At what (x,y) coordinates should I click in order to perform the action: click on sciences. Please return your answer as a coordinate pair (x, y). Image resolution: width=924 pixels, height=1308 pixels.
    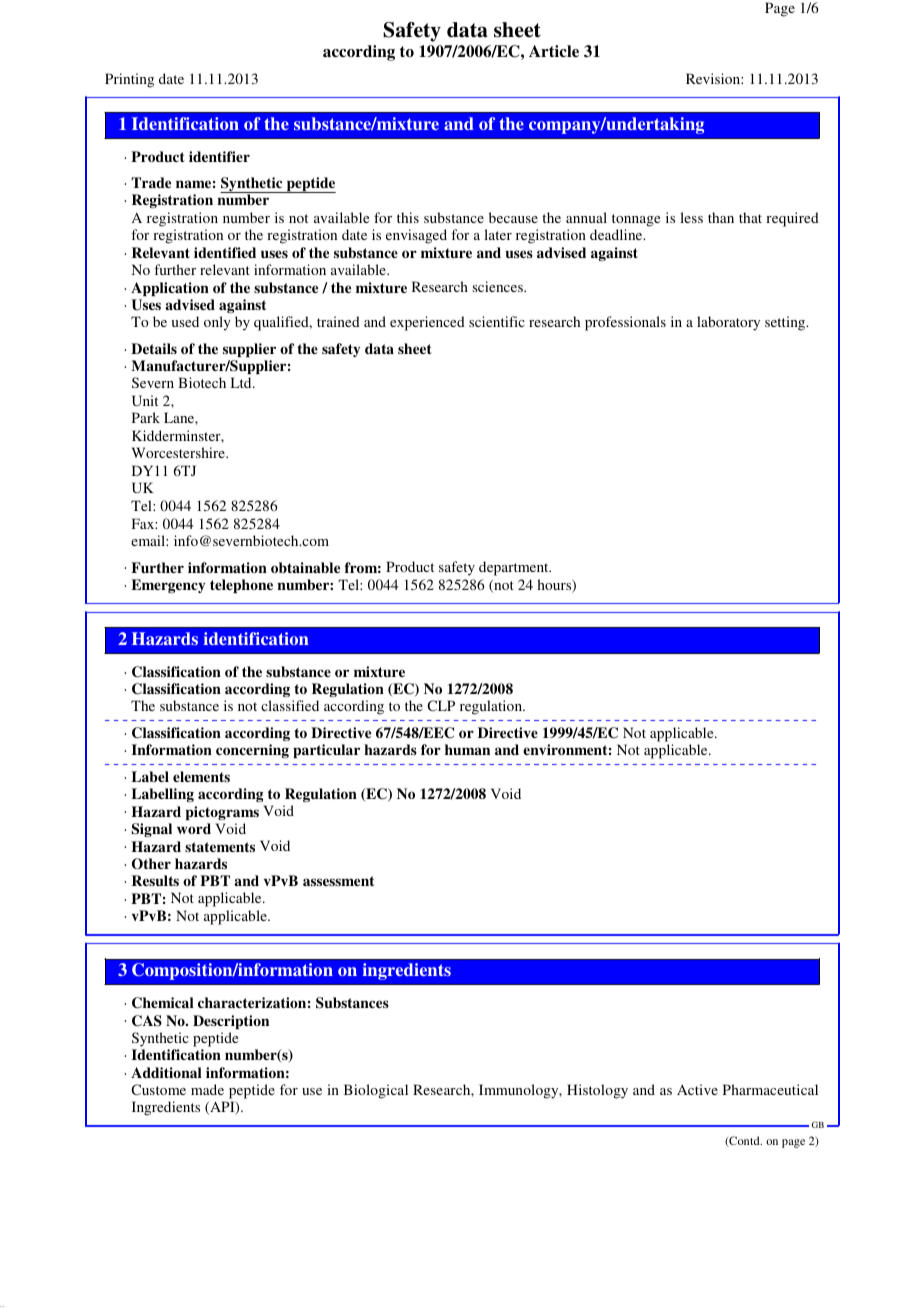
    Looking at the image, I should click on (499, 286).
